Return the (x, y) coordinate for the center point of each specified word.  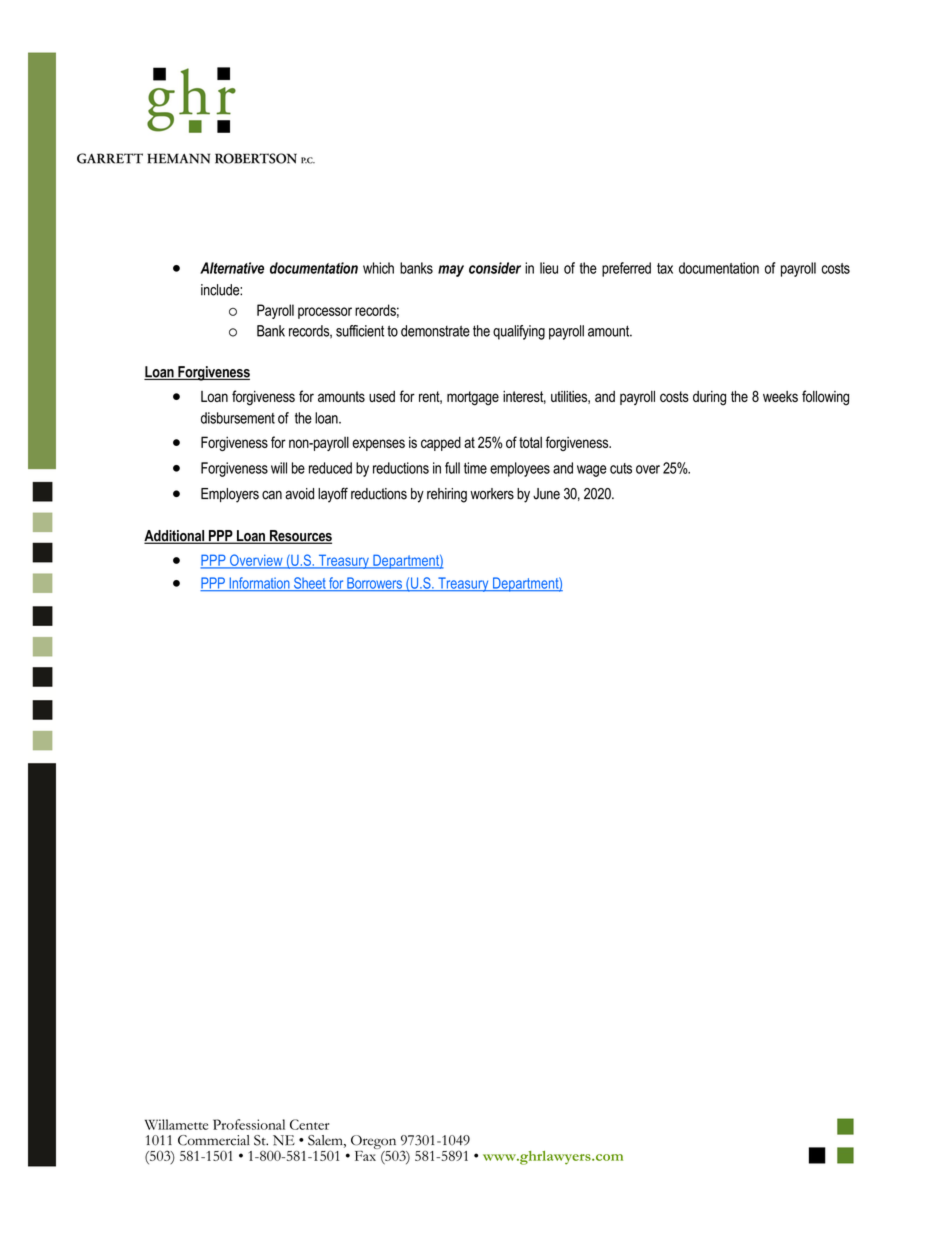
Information (259, 584)
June (546, 494)
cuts (621, 468)
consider (495, 268)
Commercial (214, 1140)
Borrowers (374, 584)
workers (492, 494)
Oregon (373, 1143)
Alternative (232, 268)
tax (665, 268)
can (272, 495)
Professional (249, 1124)
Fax (366, 1154)
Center (309, 1124)
